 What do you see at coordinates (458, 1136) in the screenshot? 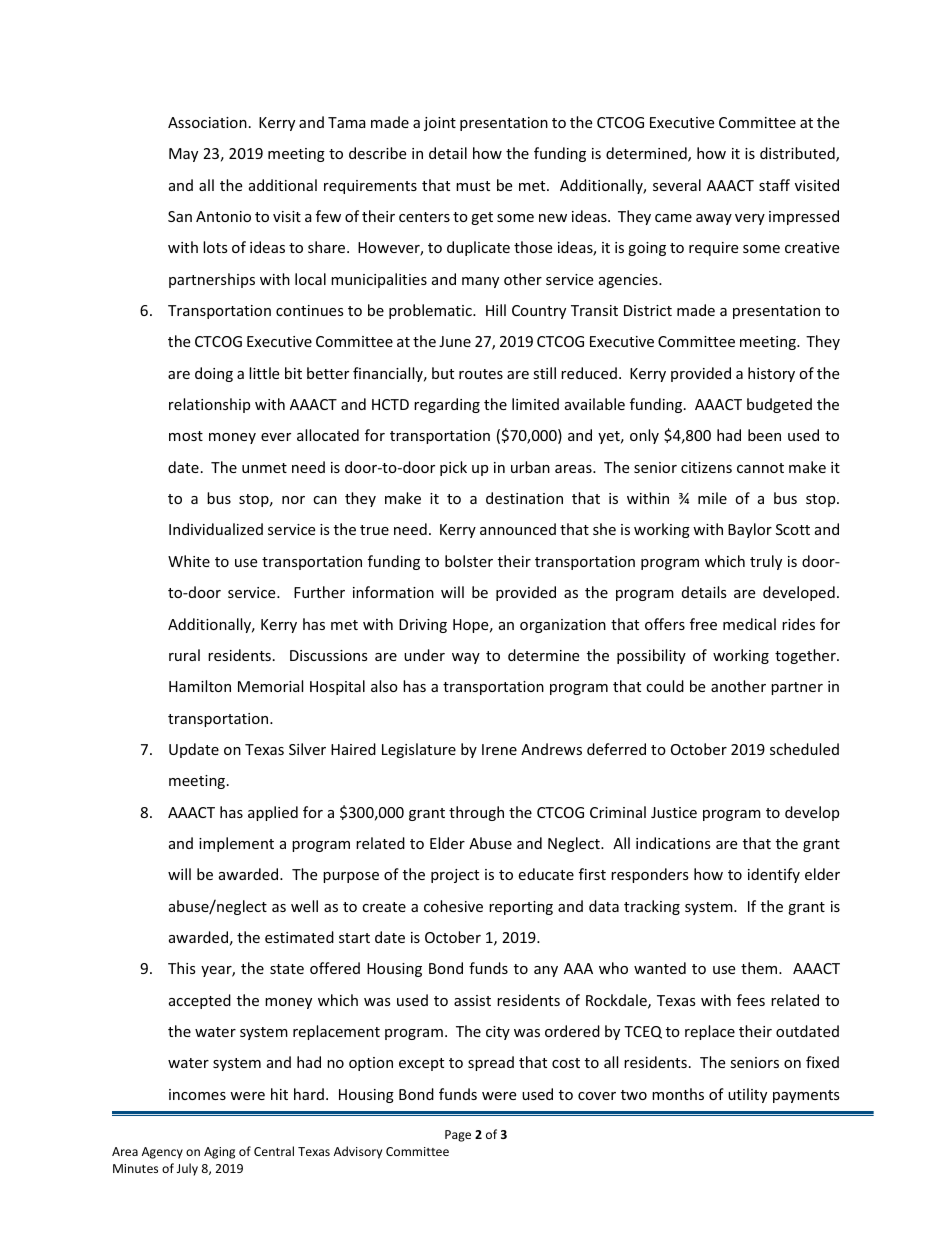
I see `Page` at bounding box center [458, 1136].
